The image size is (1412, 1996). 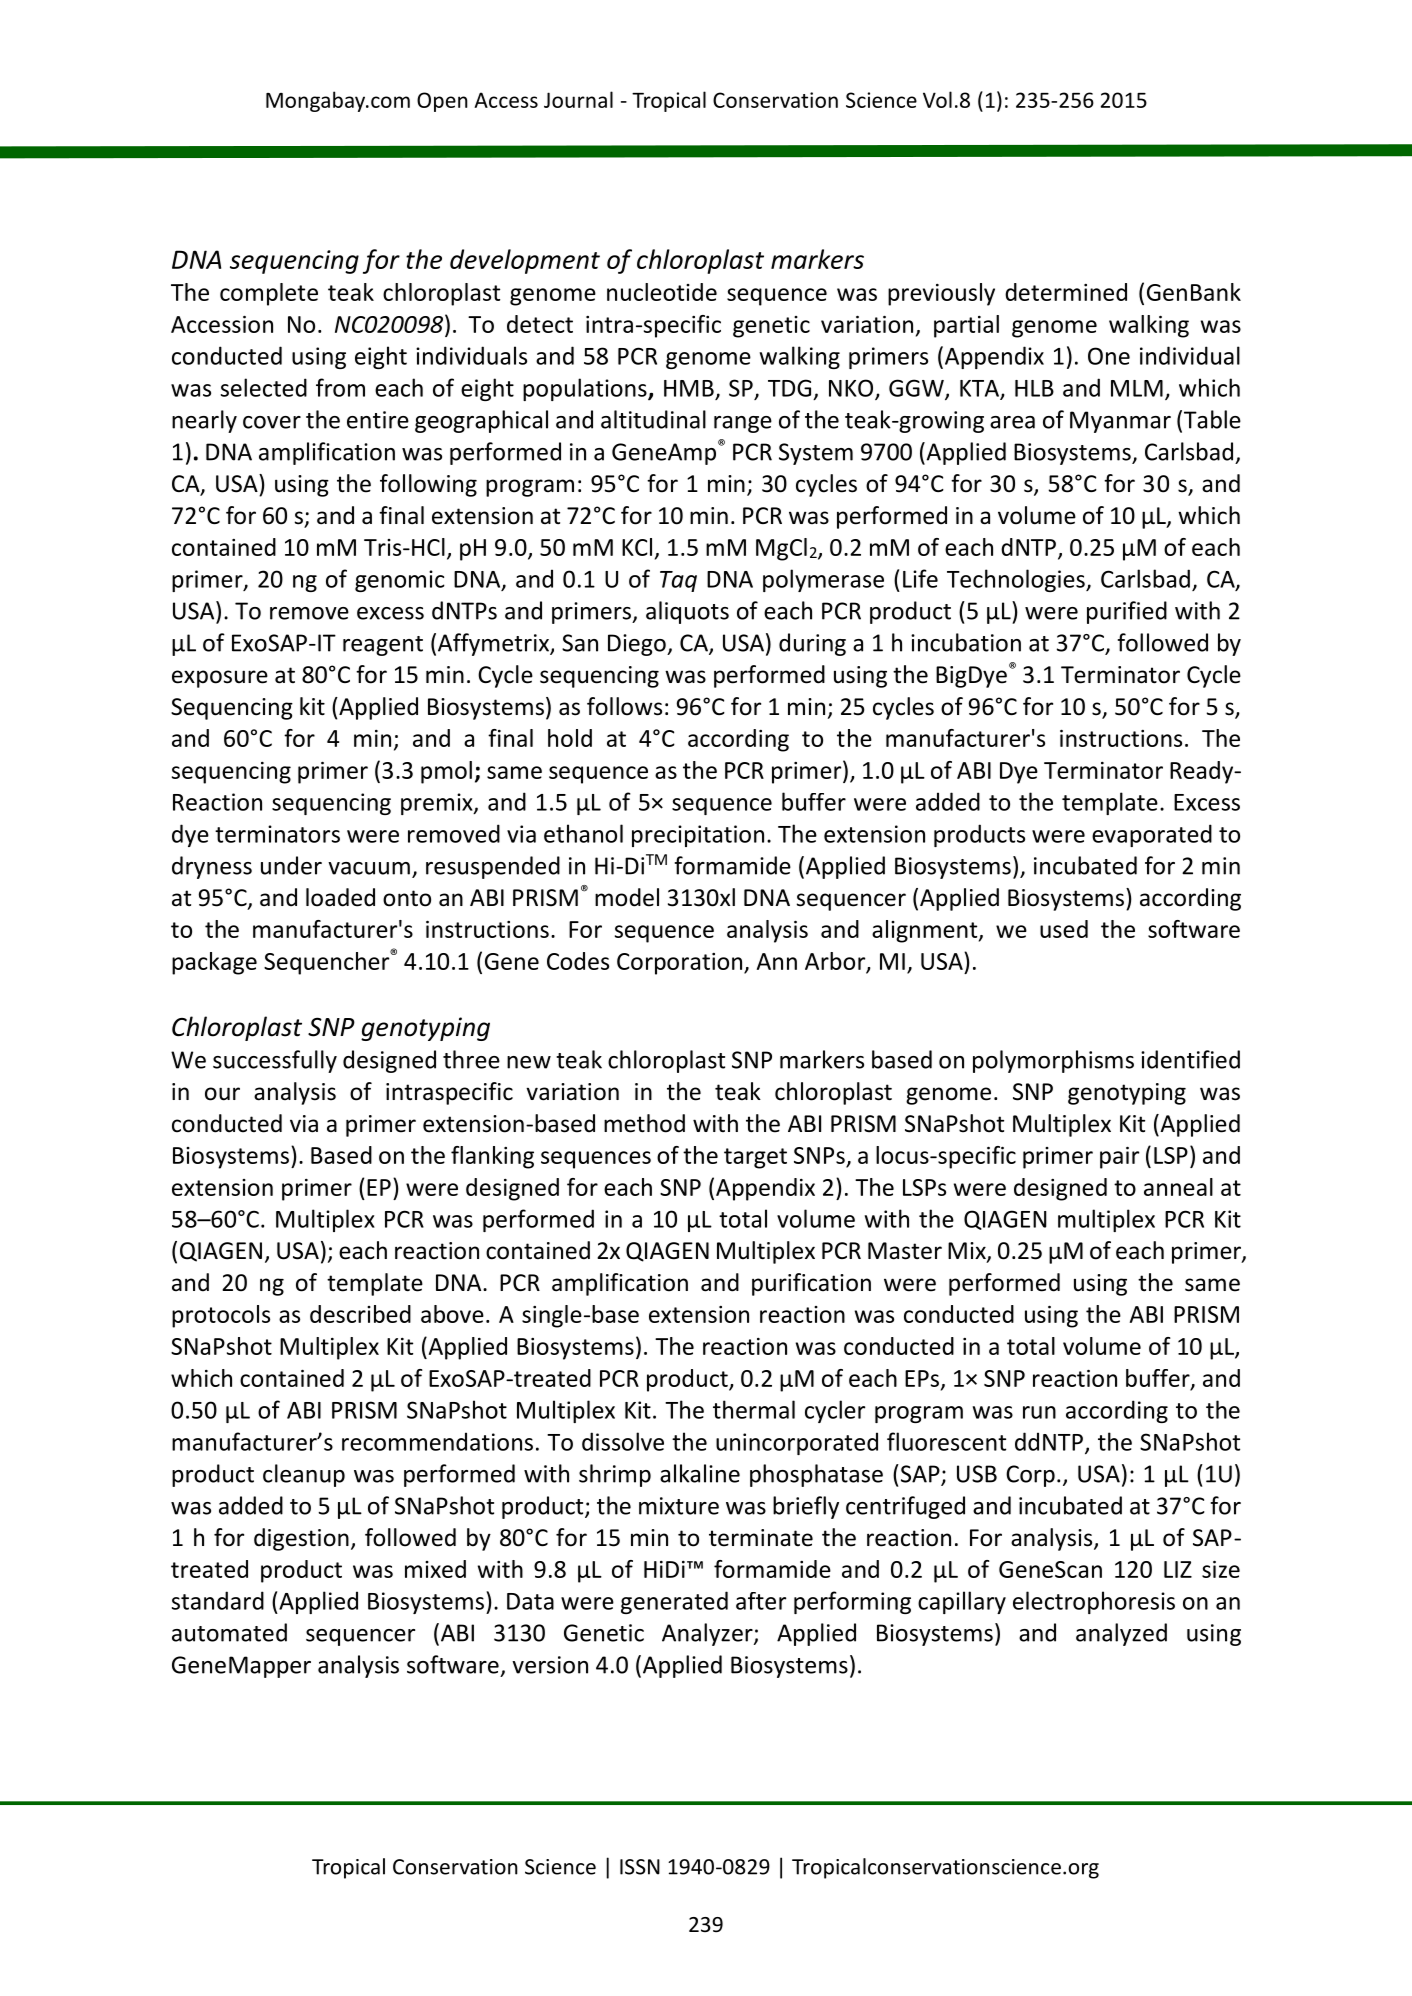 What do you see at coordinates (360, 1314) in the document?
I see `described` at bounding box center [360, 1314].
